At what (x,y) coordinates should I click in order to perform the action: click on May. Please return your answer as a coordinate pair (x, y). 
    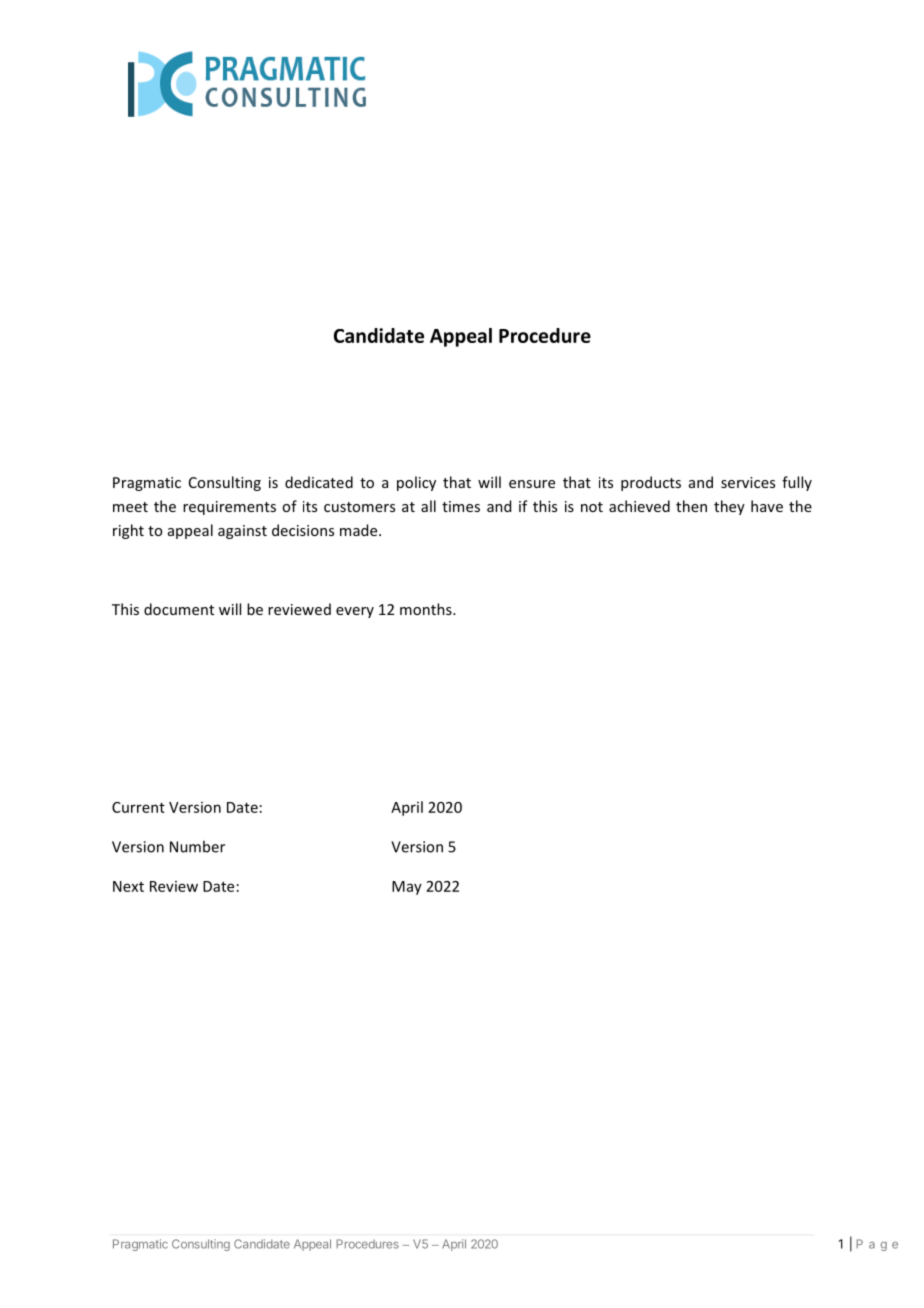
    Looking at the image, I should click on (407, 888).
